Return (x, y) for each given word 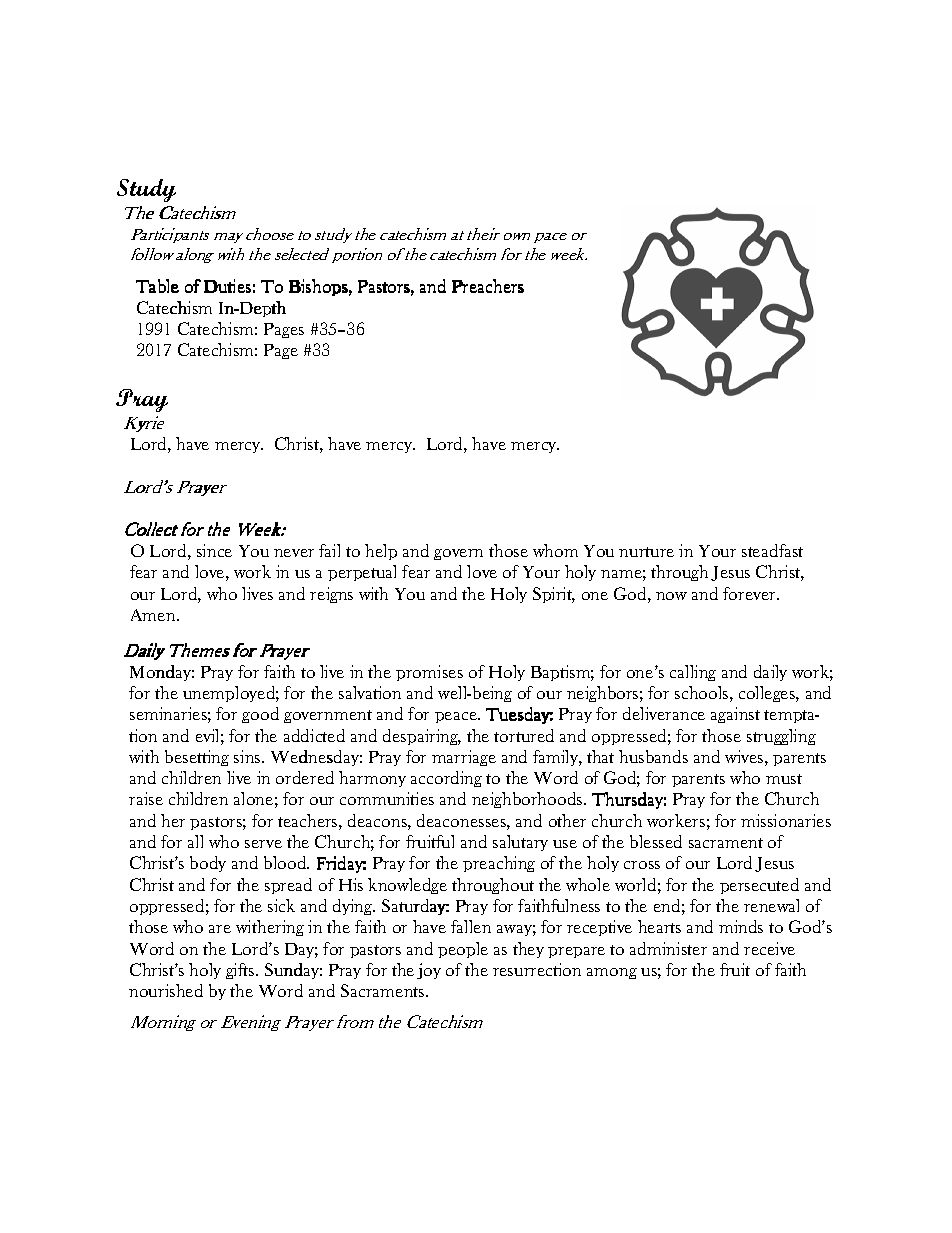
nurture (646, 552)
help (381, 552)
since (214, 550)
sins (248, 756)
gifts (241, 971)
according (446, 779)
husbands (653, 756)
